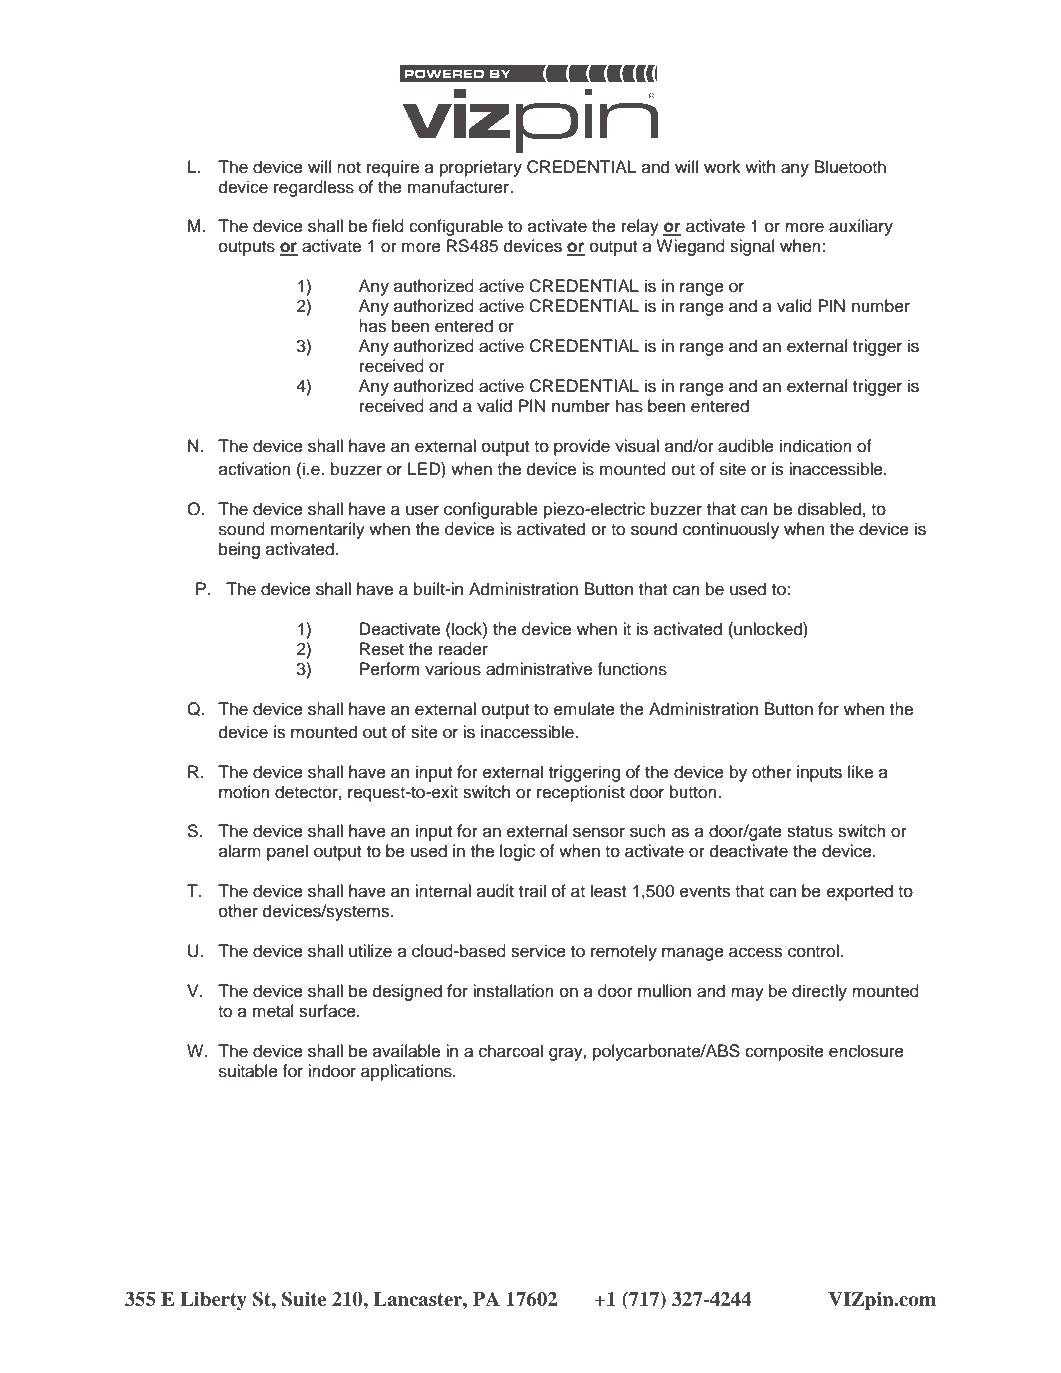 This page has height=1373, width=1061. What do you see at coordinates (422, 510) in the page?
I see `user` at bounding box center [422, 510].
